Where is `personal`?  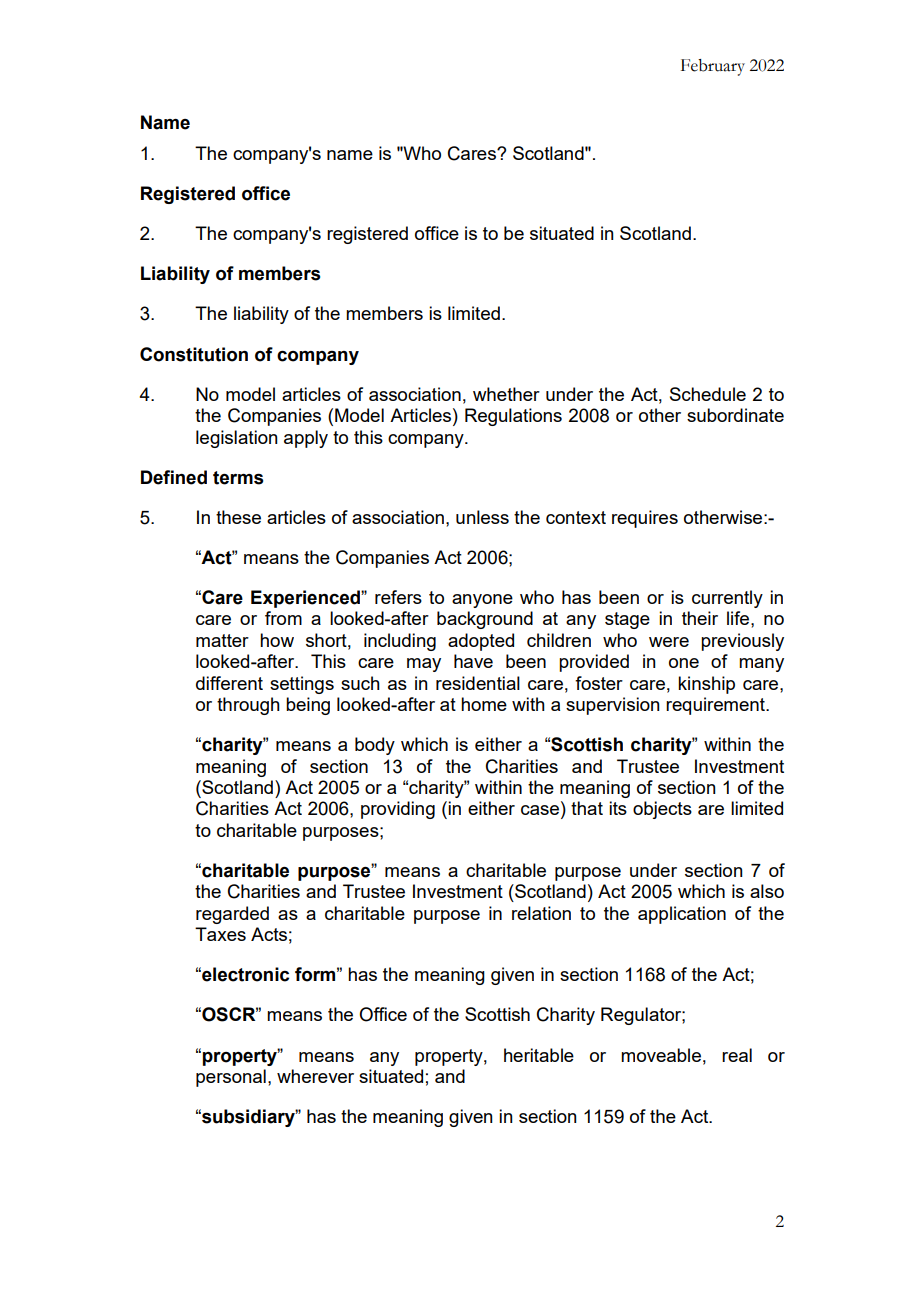
personal is located at coordinates (231, 1078).
